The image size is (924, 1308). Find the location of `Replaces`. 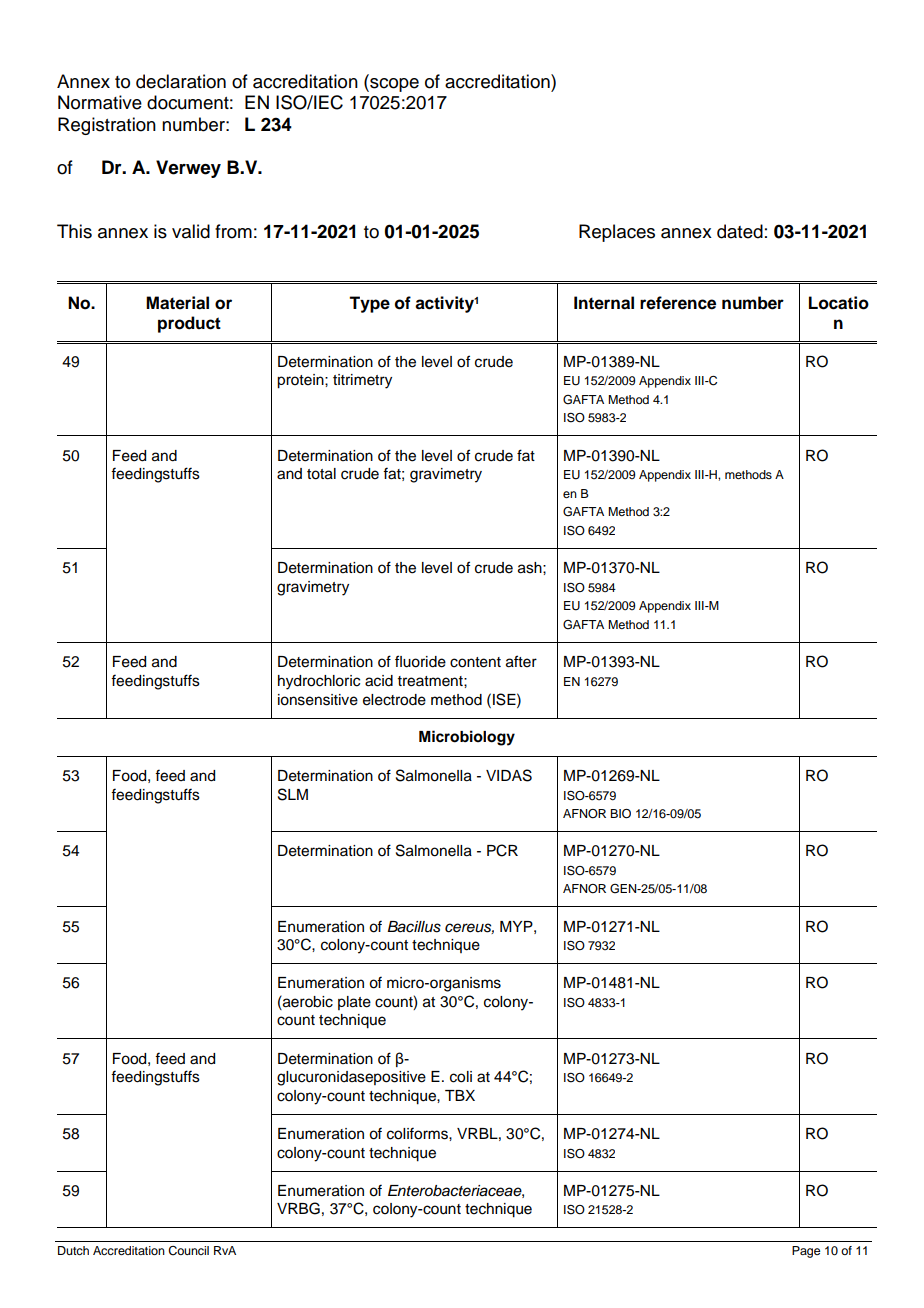

Replaces is located at coordinates (617, 233).
